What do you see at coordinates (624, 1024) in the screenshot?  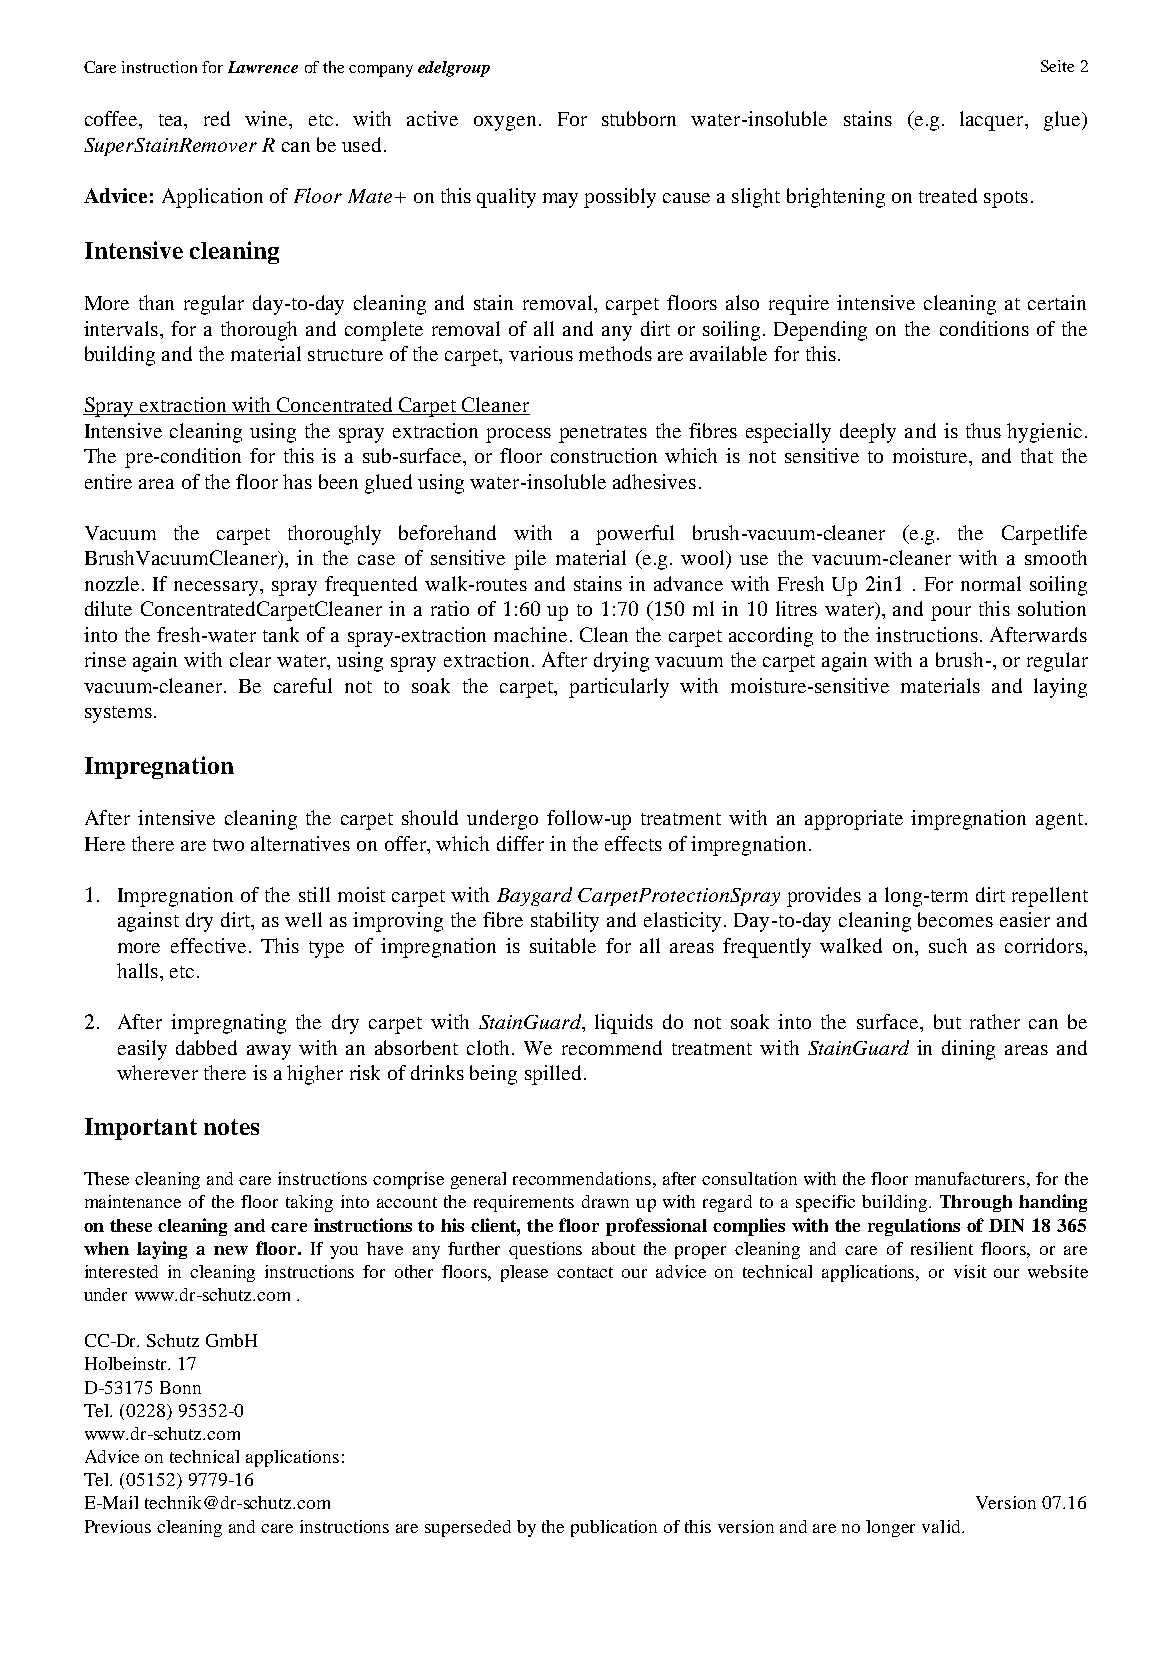 I see `liquids` at bounding box center [624, 1024].
